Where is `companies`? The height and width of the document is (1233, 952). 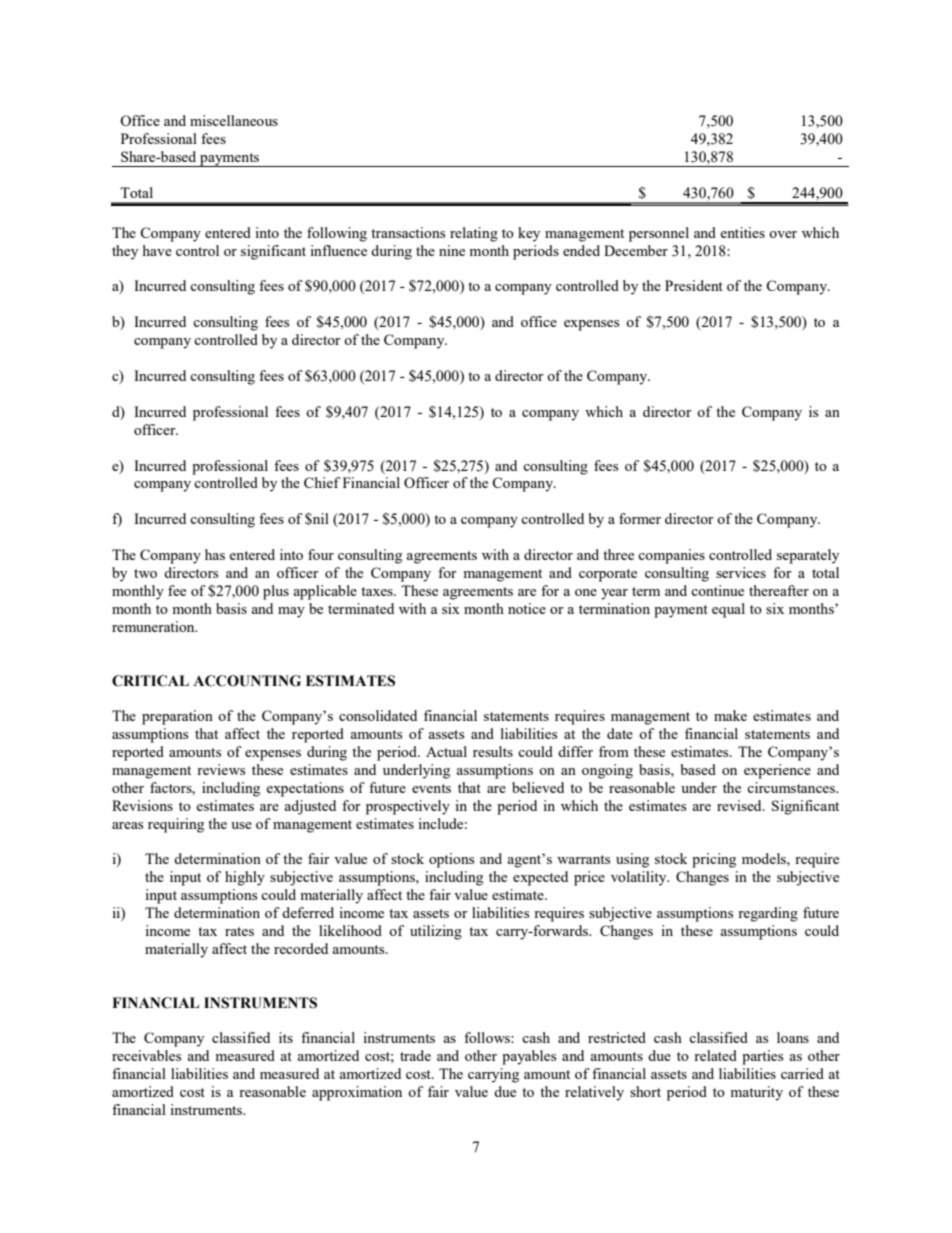 companies is located at coordinates (671, 556).
